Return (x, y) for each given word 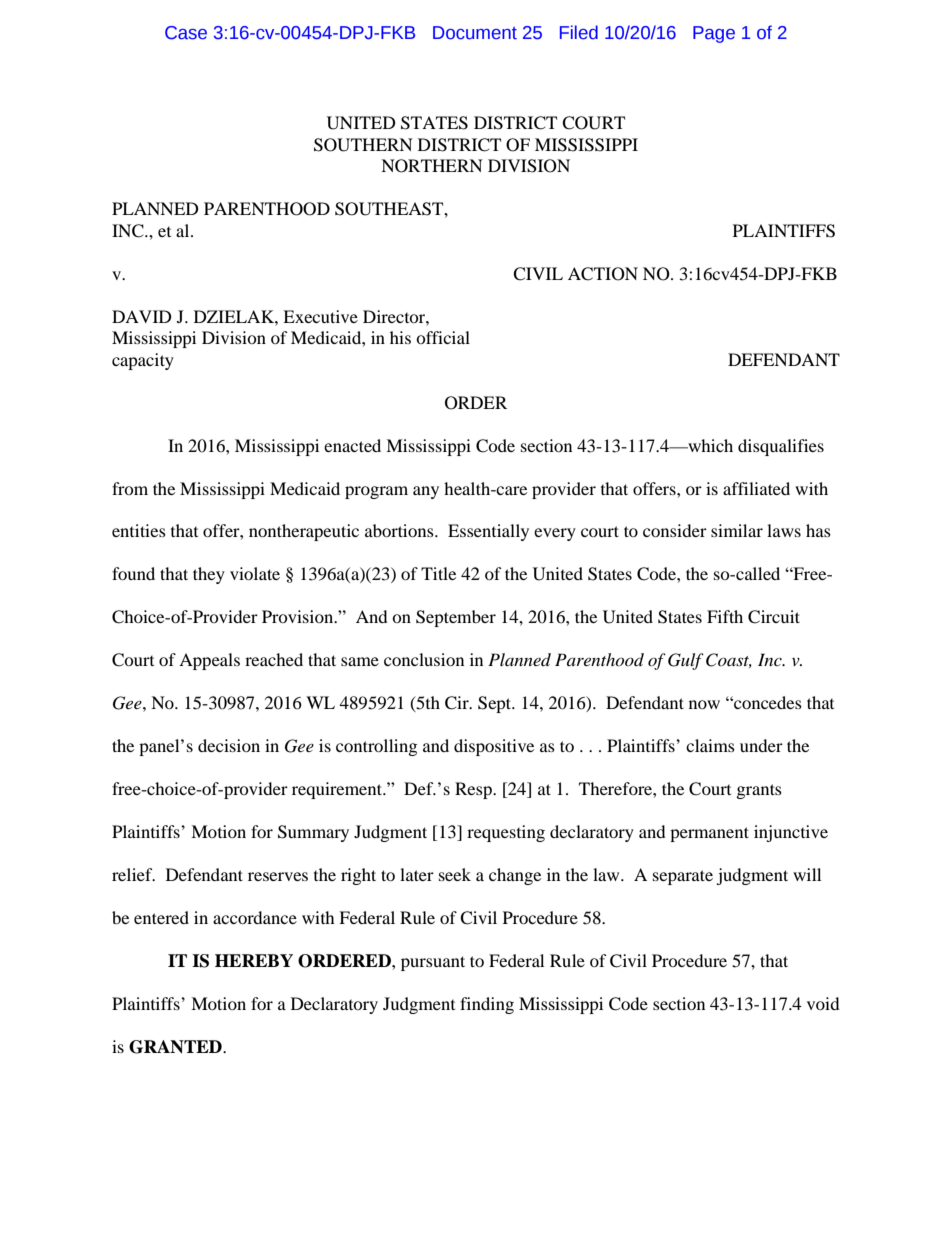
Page (714, 34)
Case (186, 33)
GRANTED (176, 1047)
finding (487, 1005)
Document (475, 33)
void (823, 1003)
